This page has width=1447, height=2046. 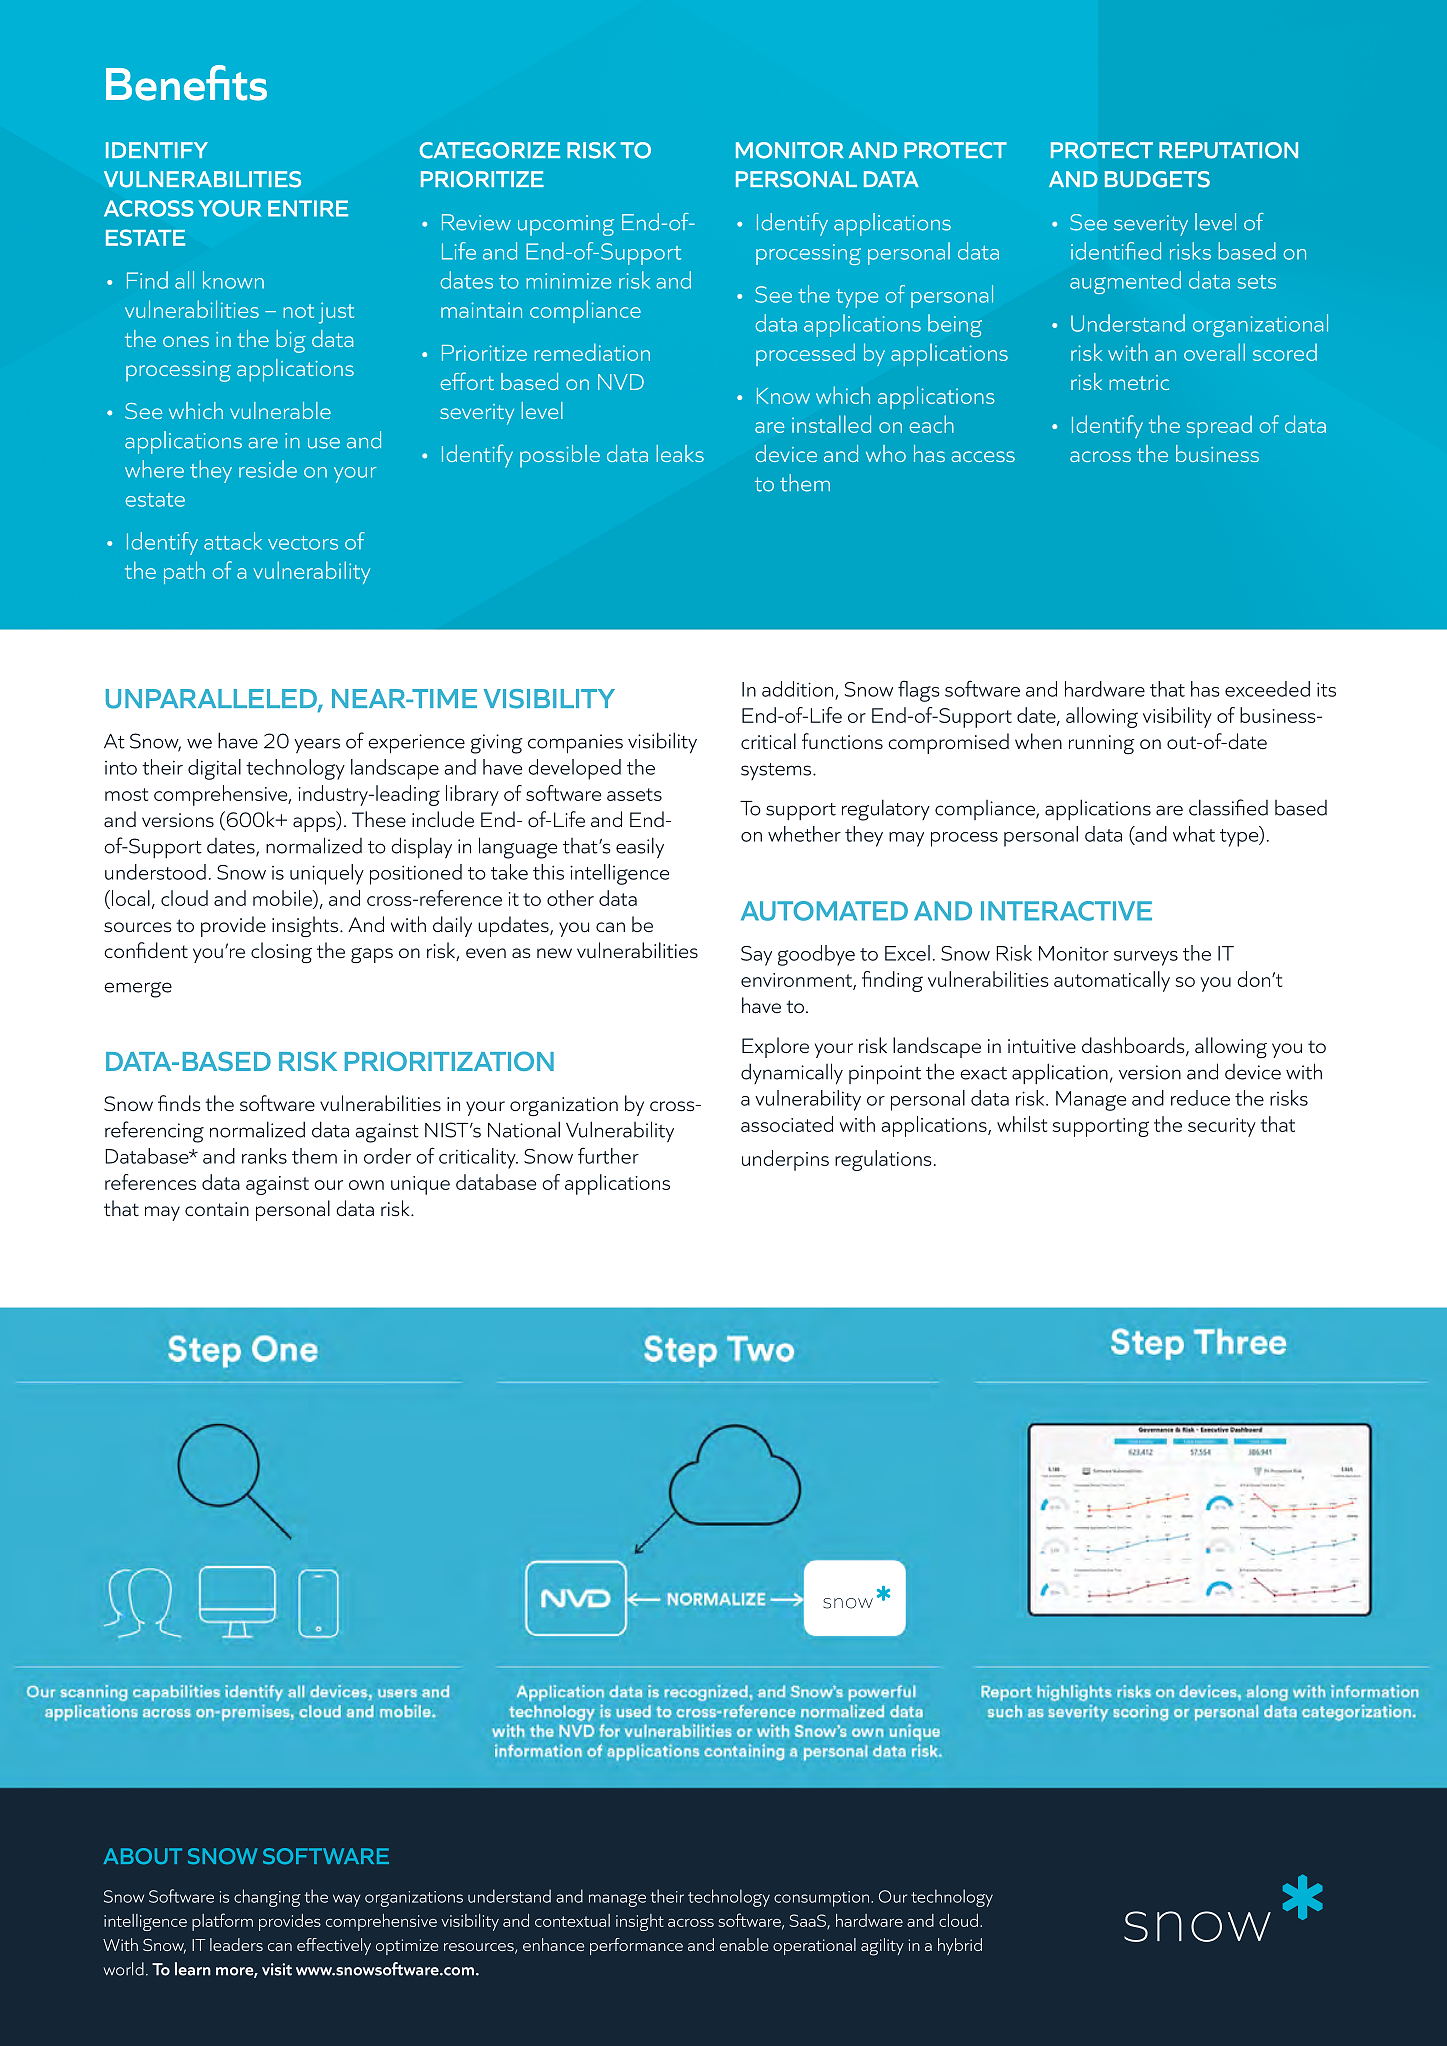 I want to click on underpins, so click(x=785, y=1160).
